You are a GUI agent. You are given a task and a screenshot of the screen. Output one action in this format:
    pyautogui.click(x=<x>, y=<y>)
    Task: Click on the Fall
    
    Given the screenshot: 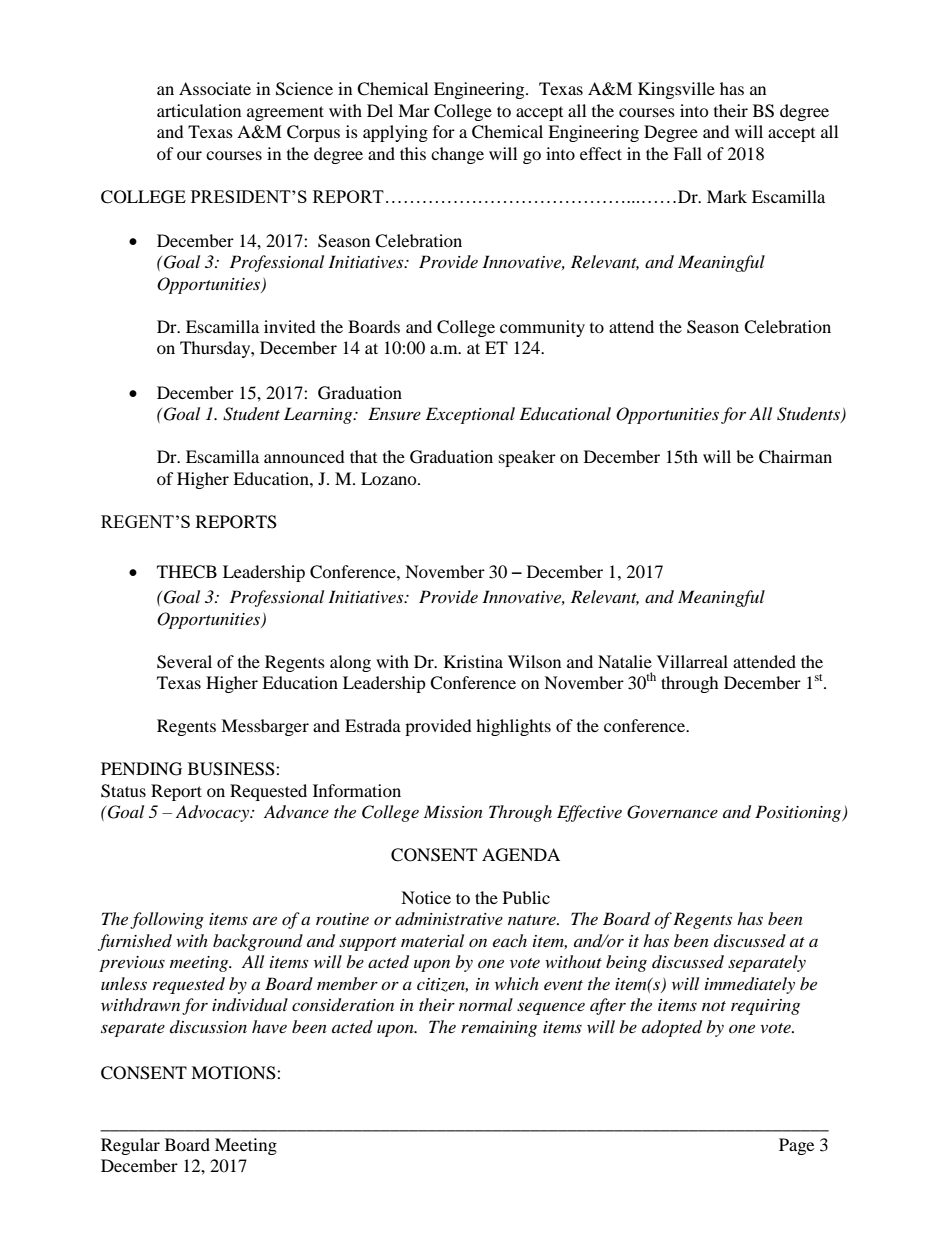 What is the action you would take?
    pyautogui.click(x=687, y=153)
